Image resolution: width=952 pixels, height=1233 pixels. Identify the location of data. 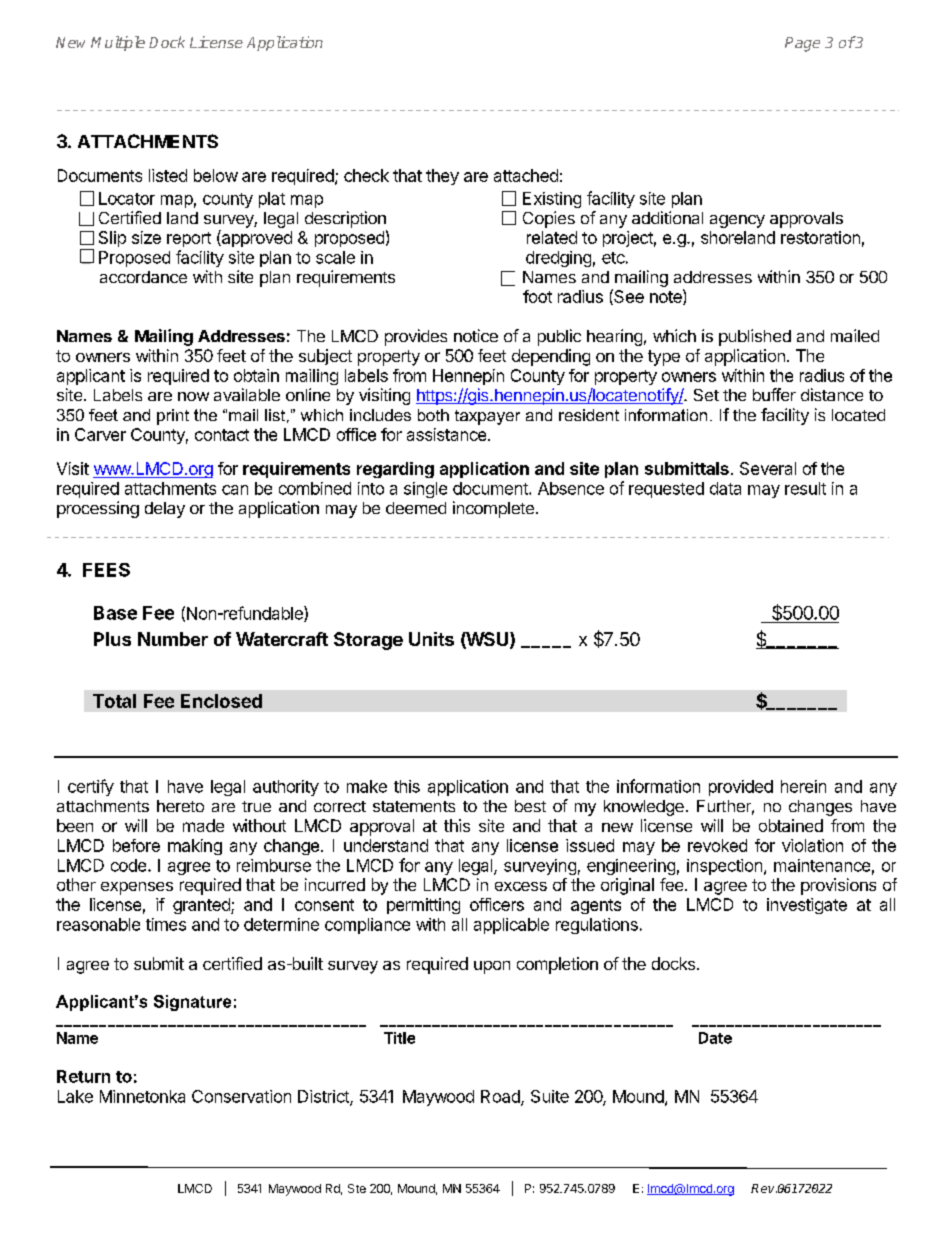
(725, 488).
